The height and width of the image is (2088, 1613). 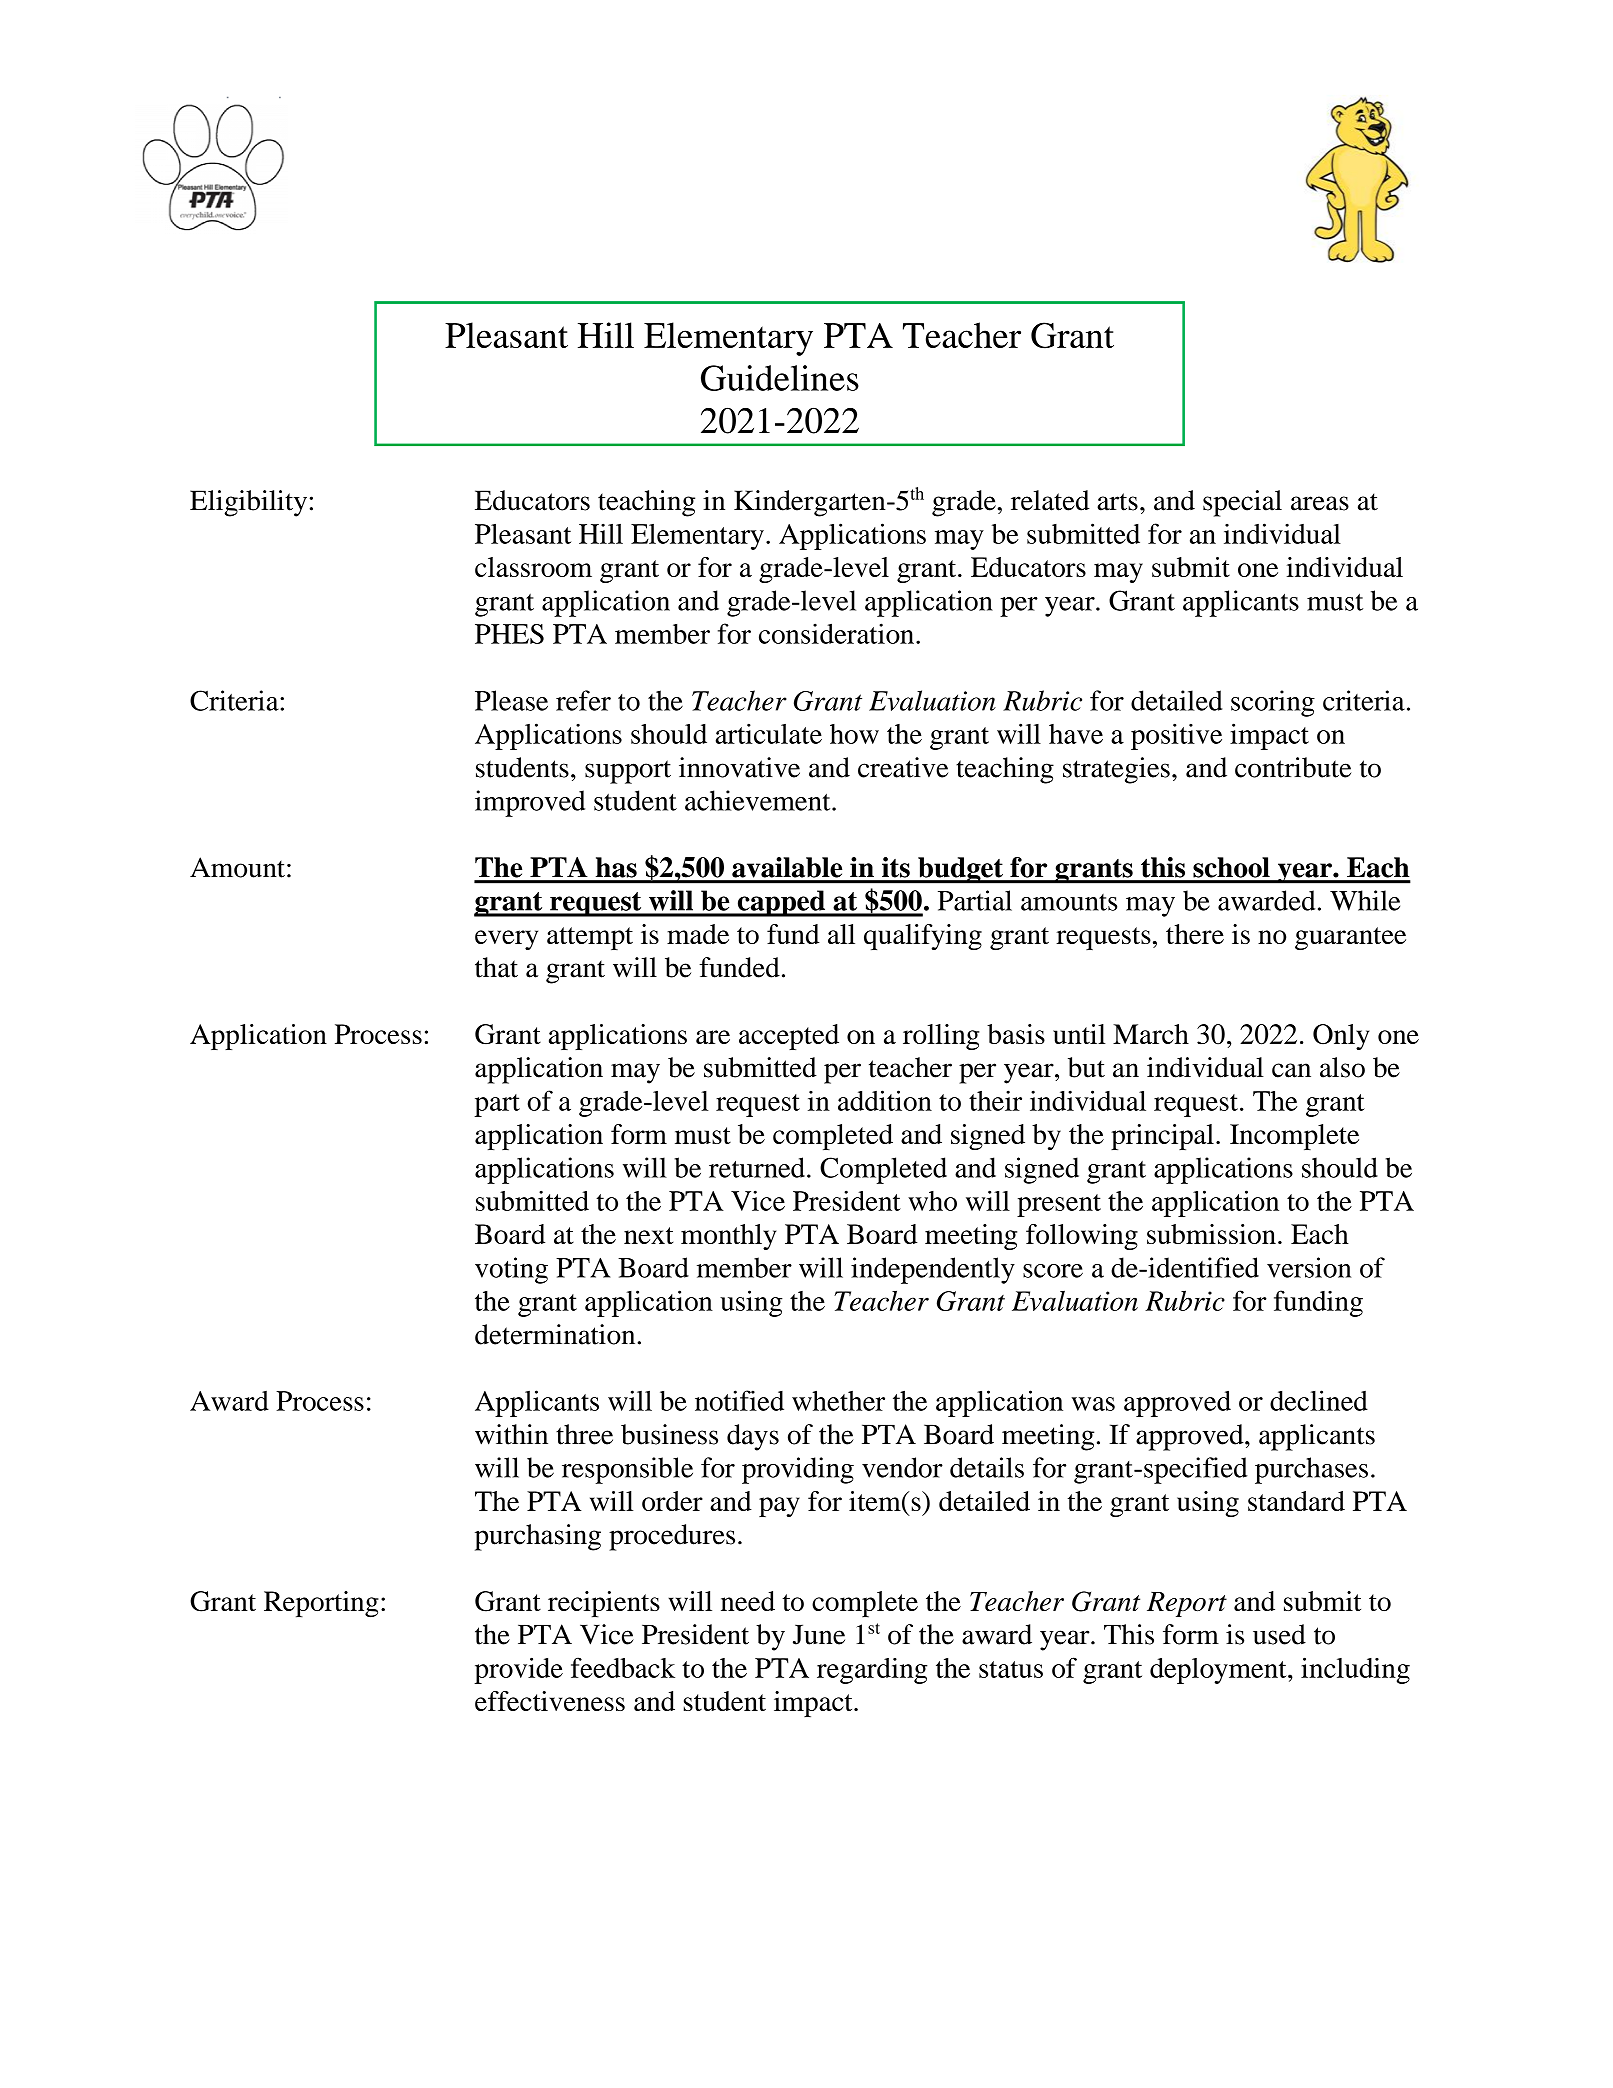 What do you see at coordinates (1242, 503) in the image?
I see `special` at bounding box center [1242, 503].
